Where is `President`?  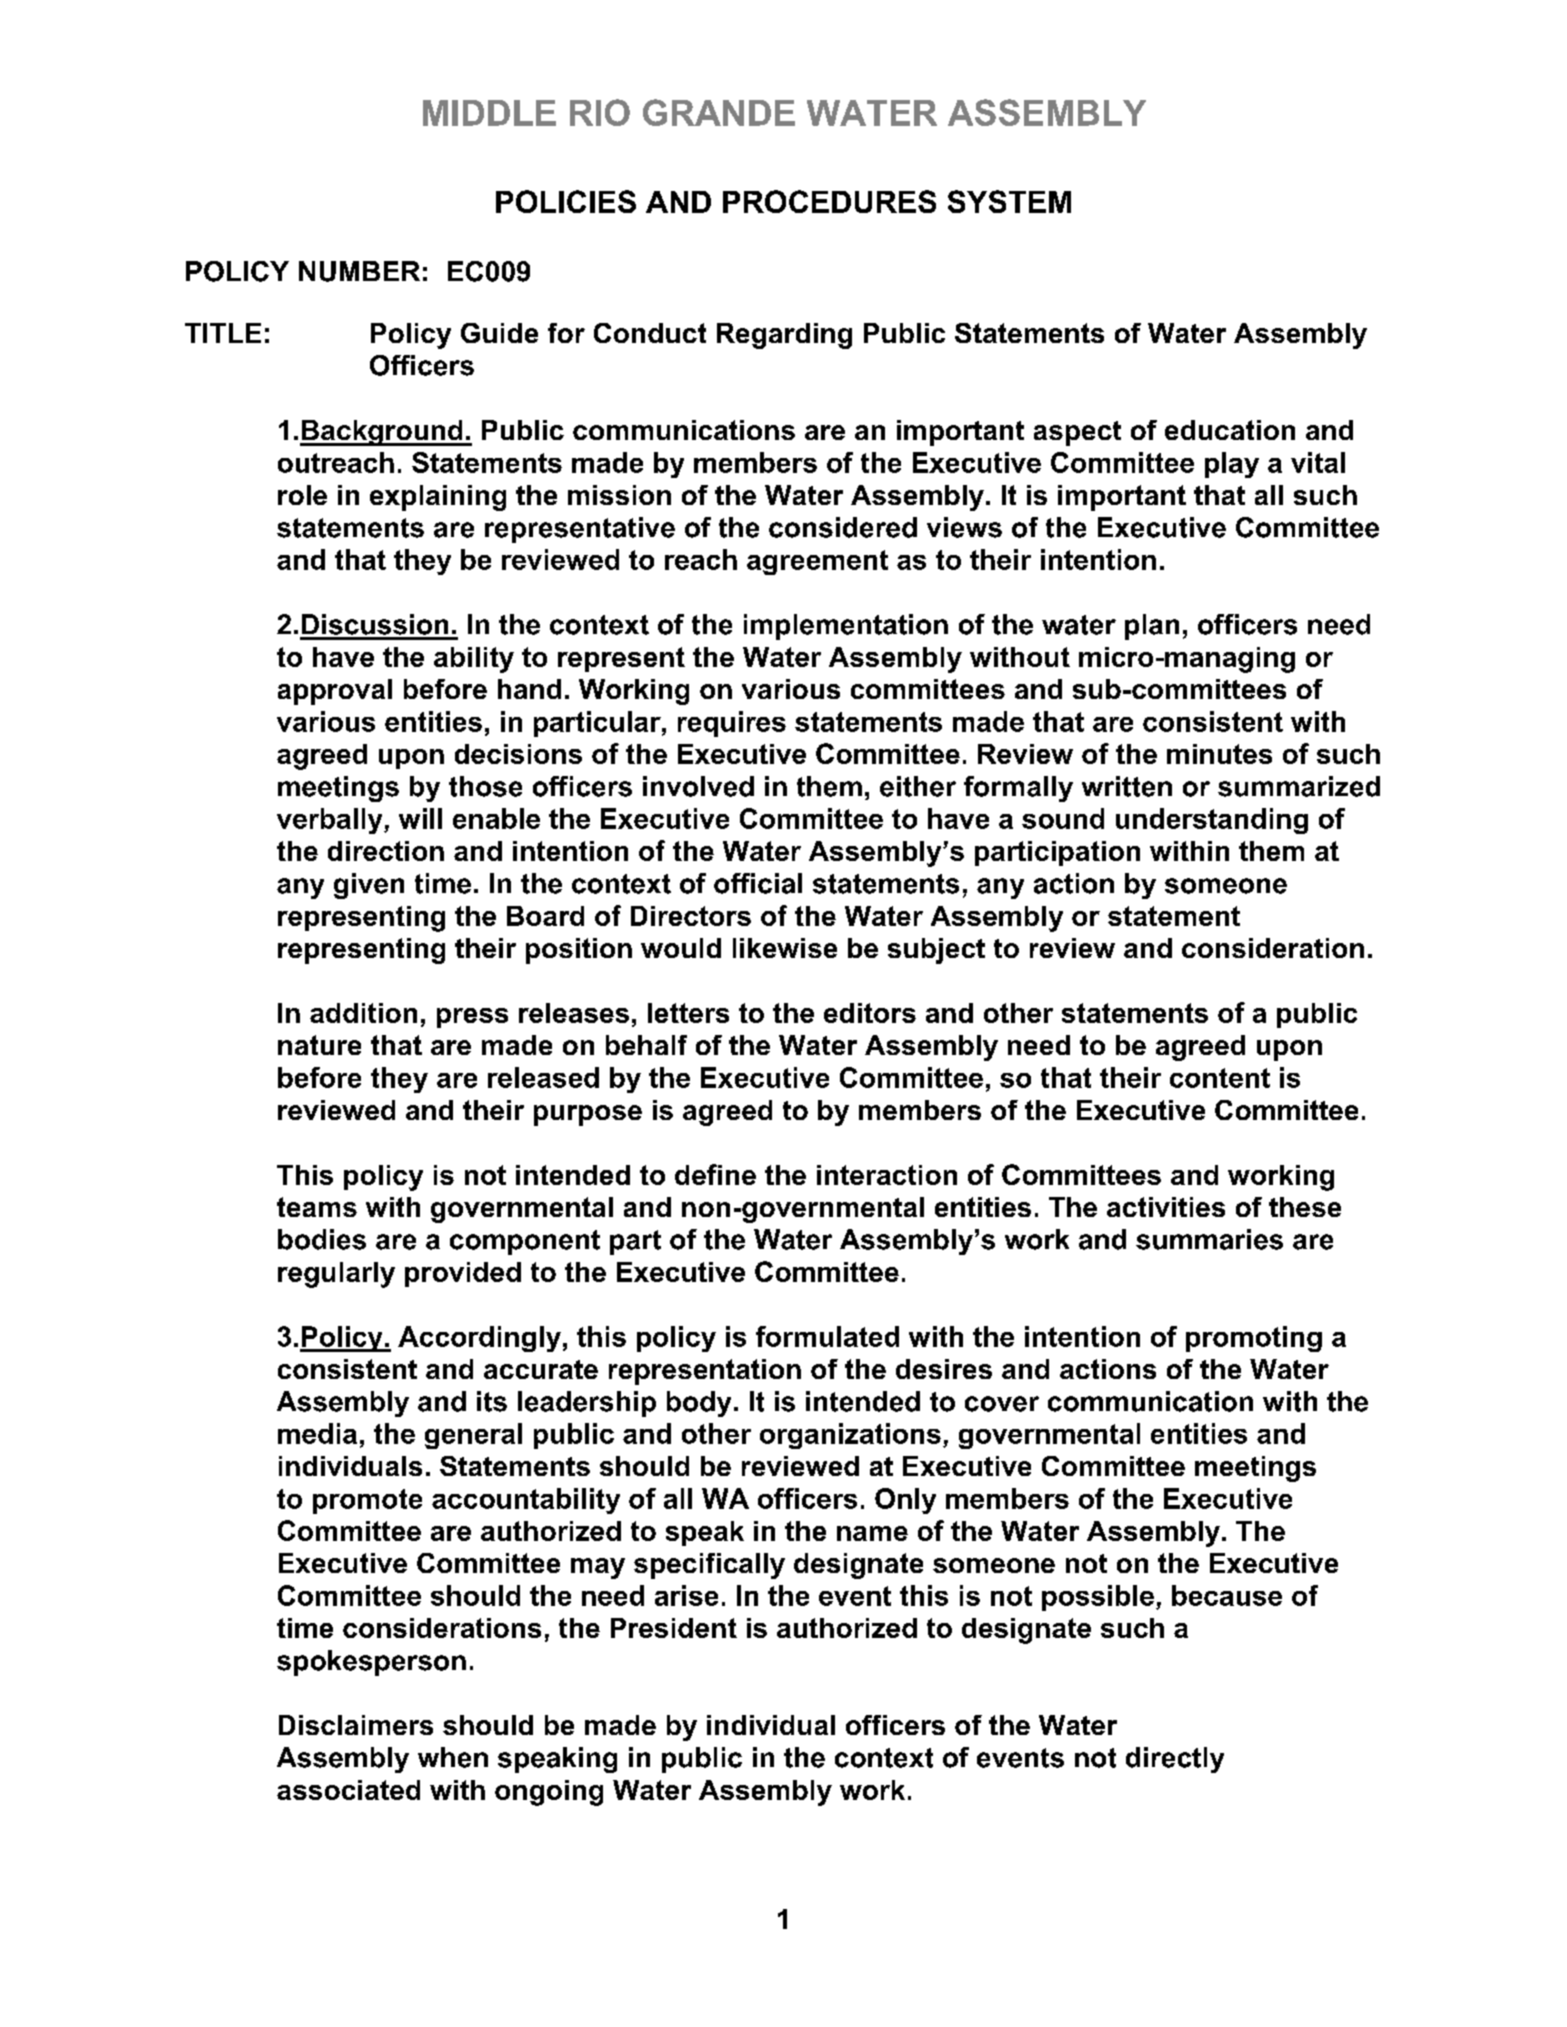
President is located at coordinates (674, 1628).
